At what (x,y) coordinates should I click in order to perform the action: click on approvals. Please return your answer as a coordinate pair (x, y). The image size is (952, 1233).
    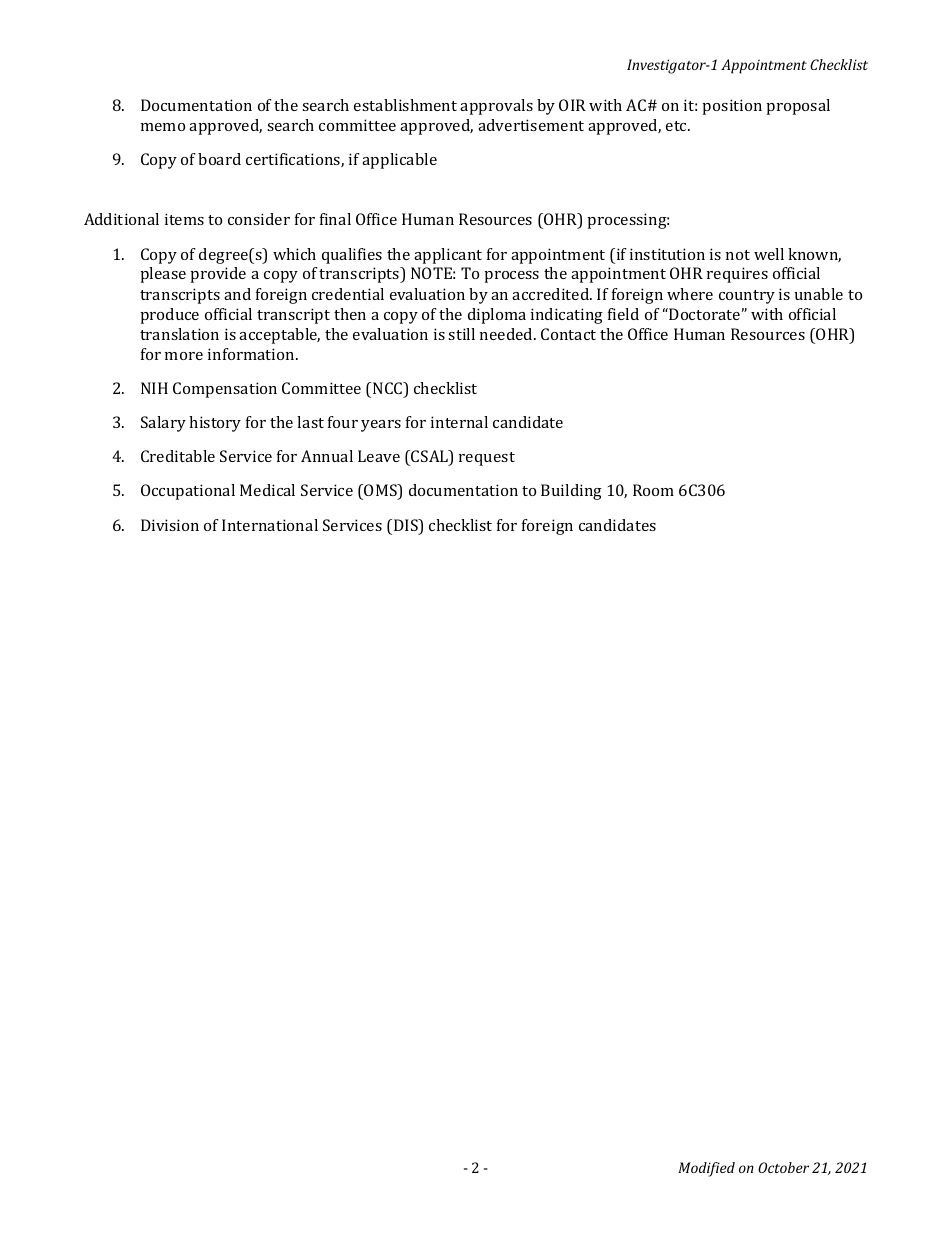
    Looking at the image, I should click on (496, 107).
